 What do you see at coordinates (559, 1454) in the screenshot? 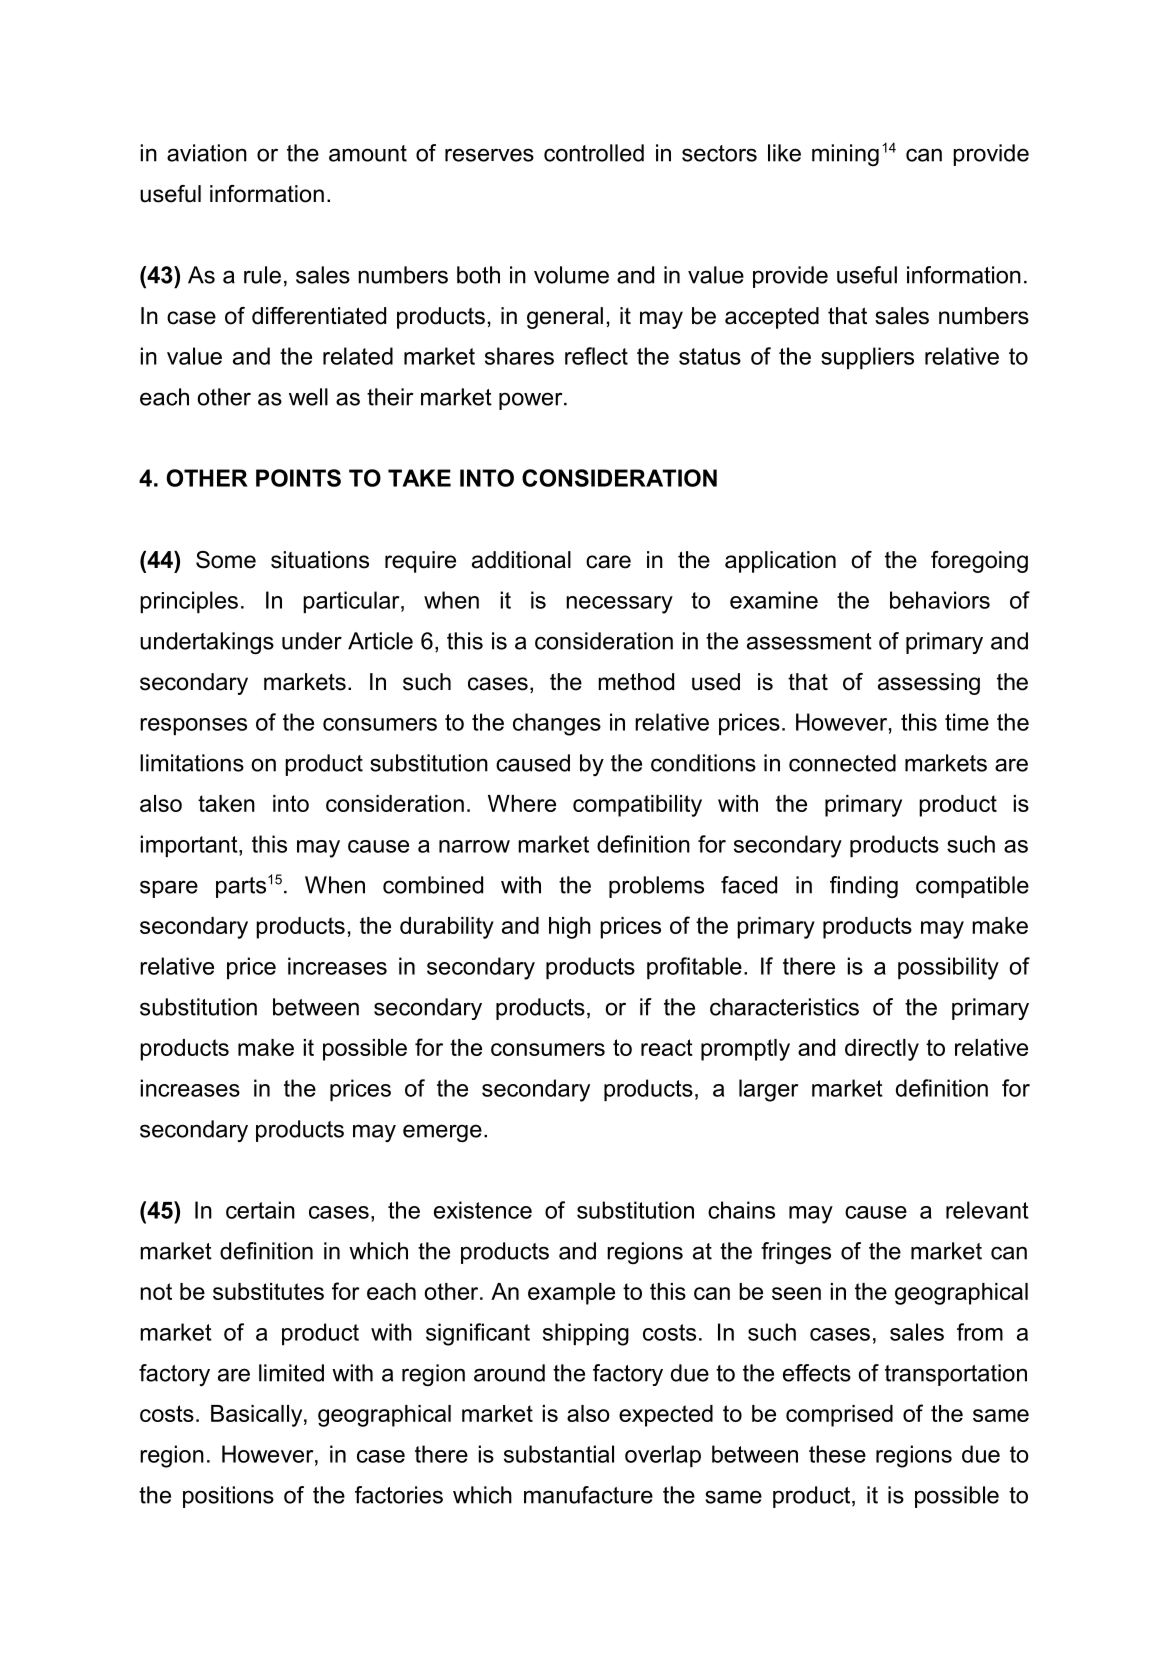
I see `substantial` at bounding box center [559, 1454].
